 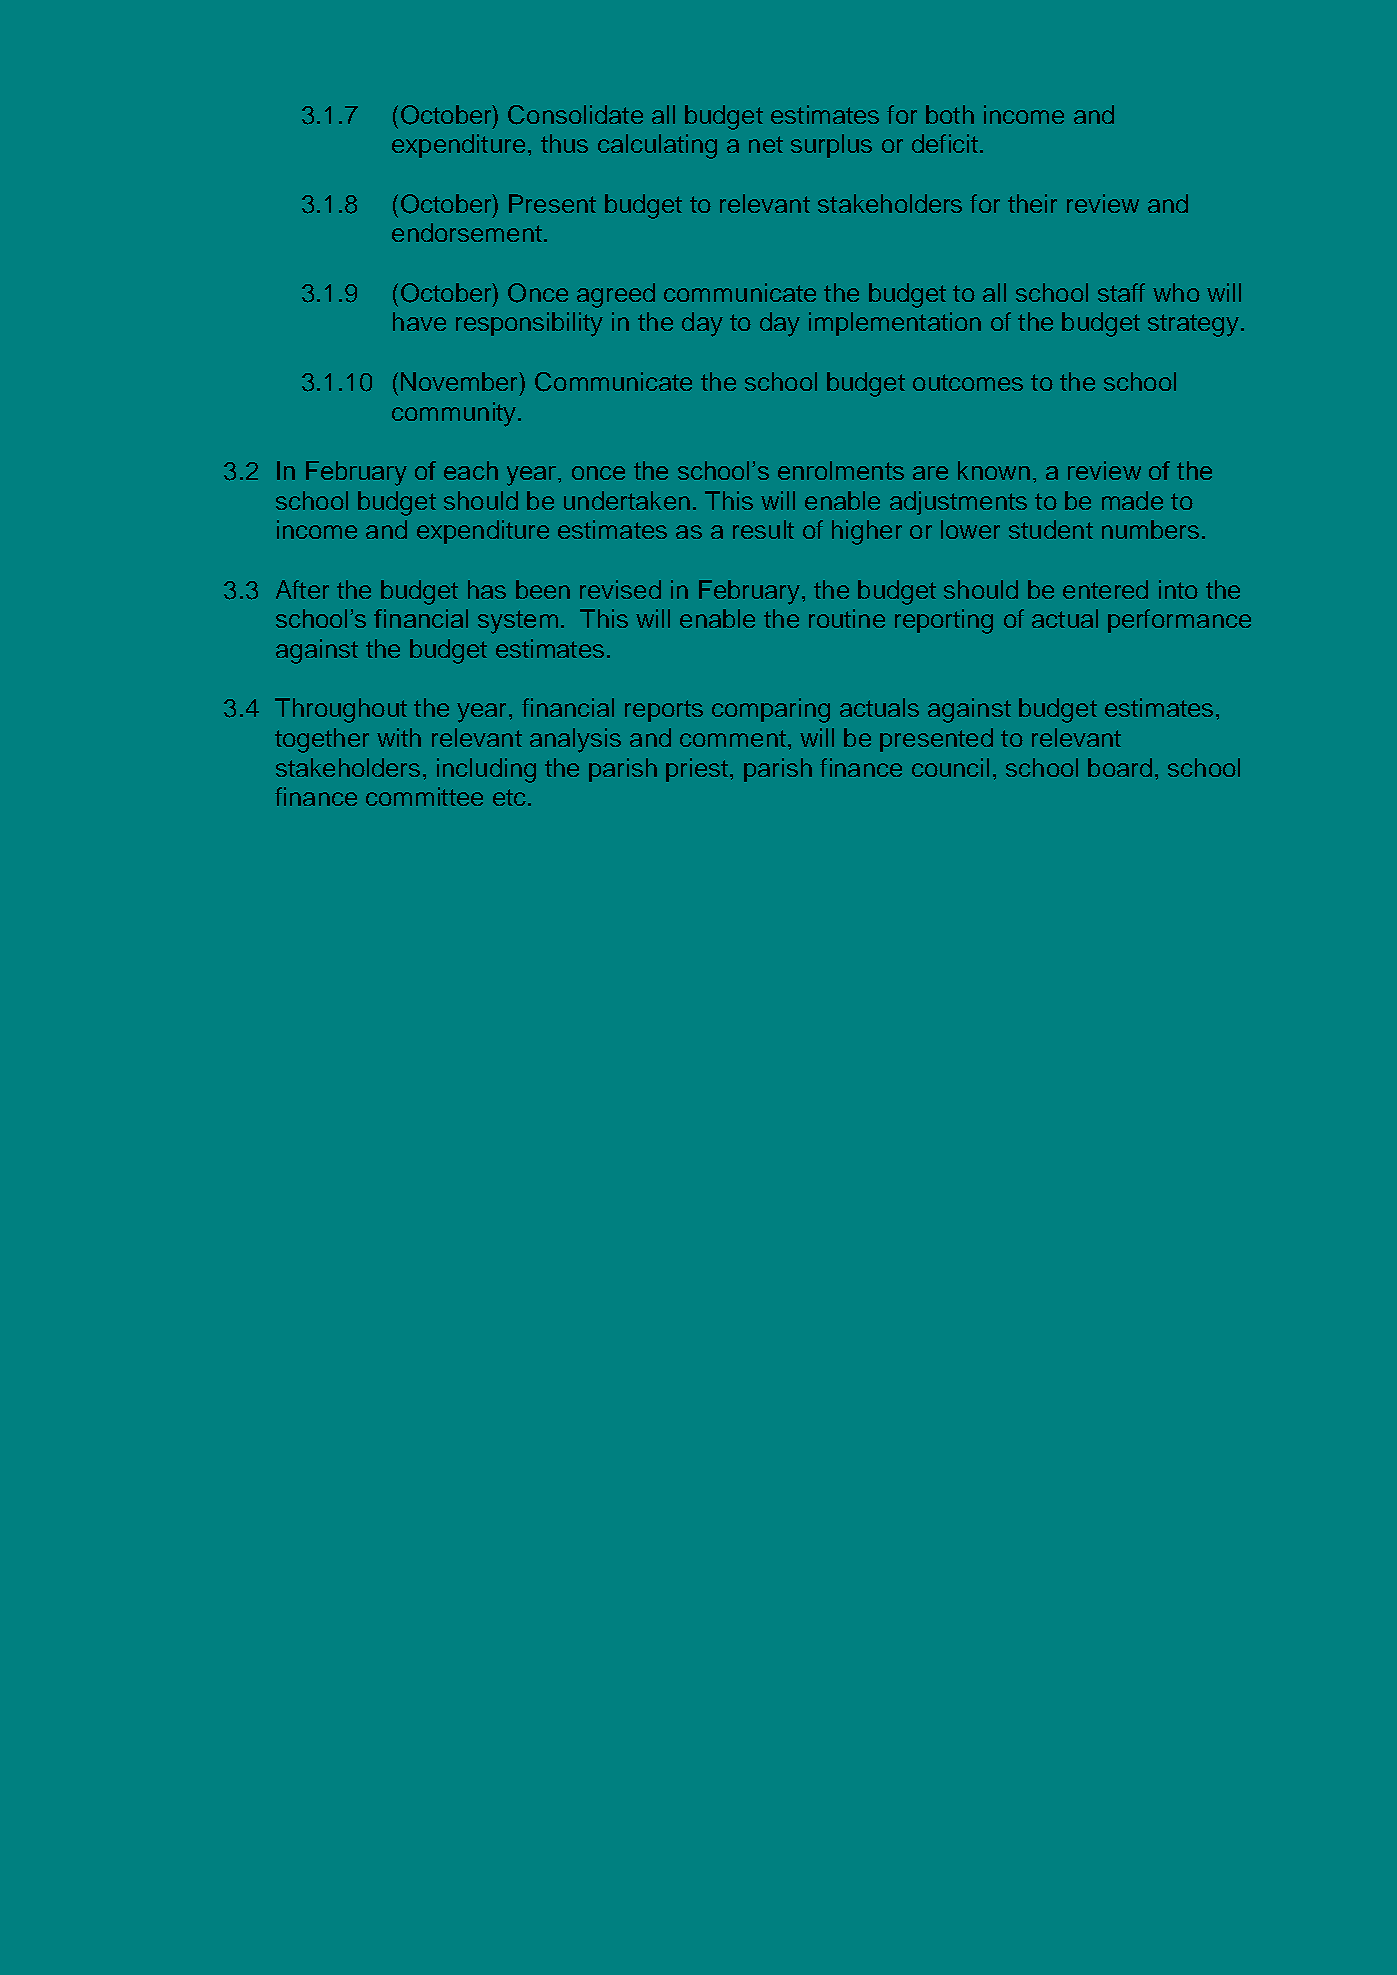 I want to click on endorsement, so click(x=467, y=232).
